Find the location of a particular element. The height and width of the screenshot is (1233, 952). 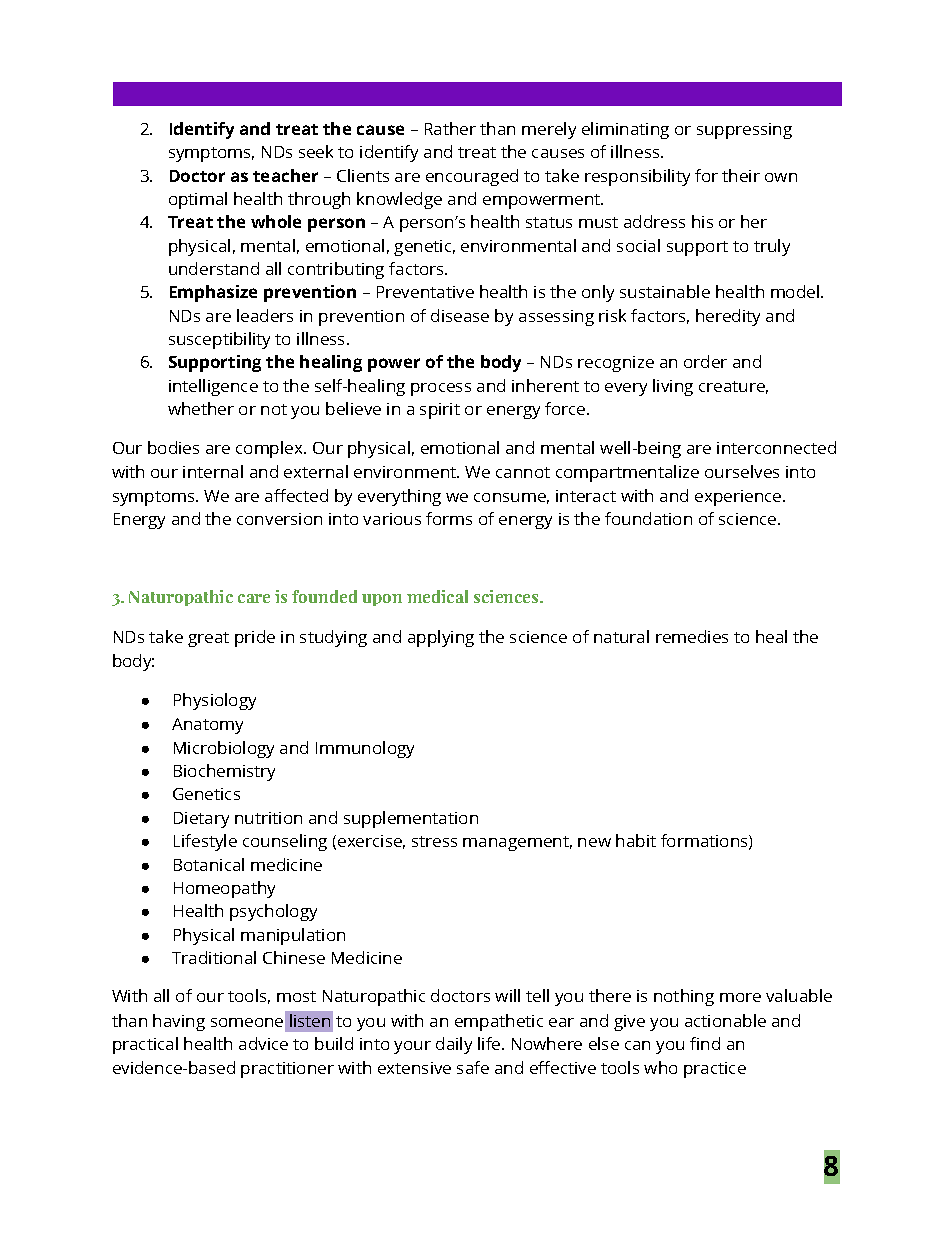

encouraged is located at coordinates (472, 177).
